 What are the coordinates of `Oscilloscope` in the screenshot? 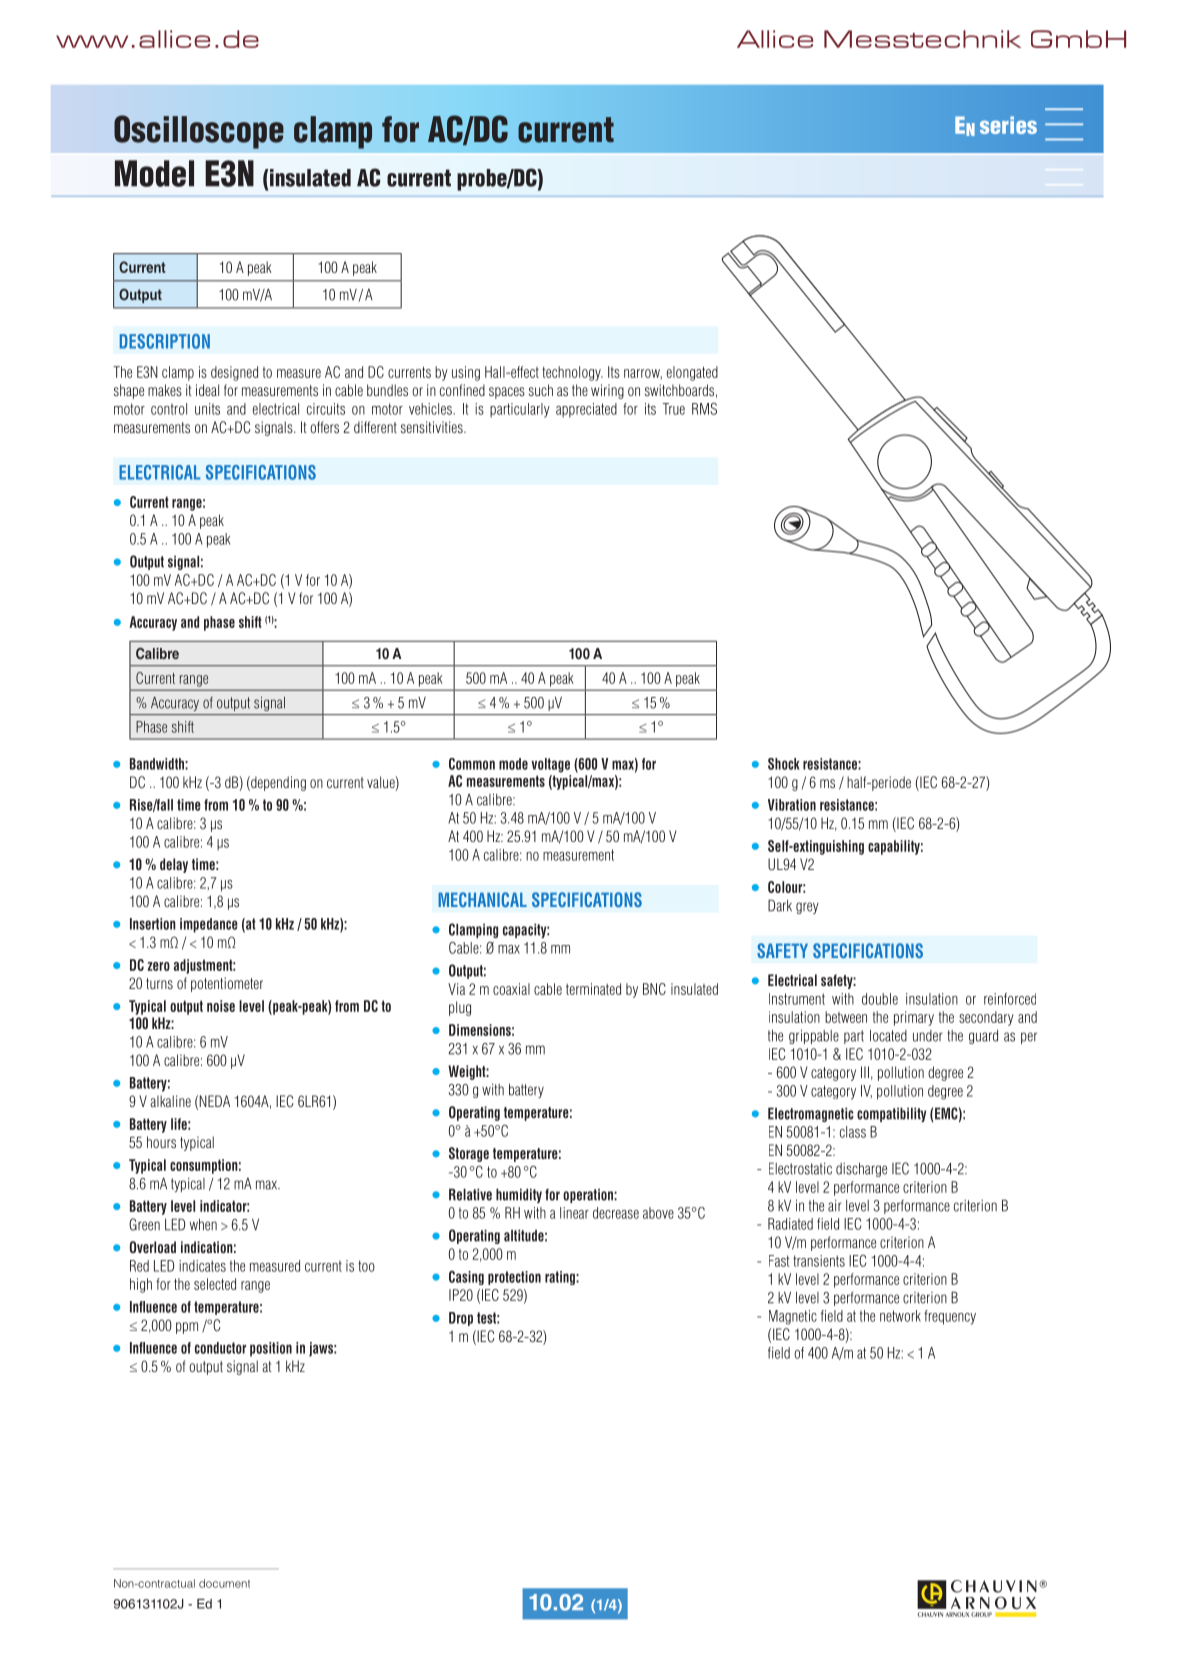 It's located at (199, 132).
